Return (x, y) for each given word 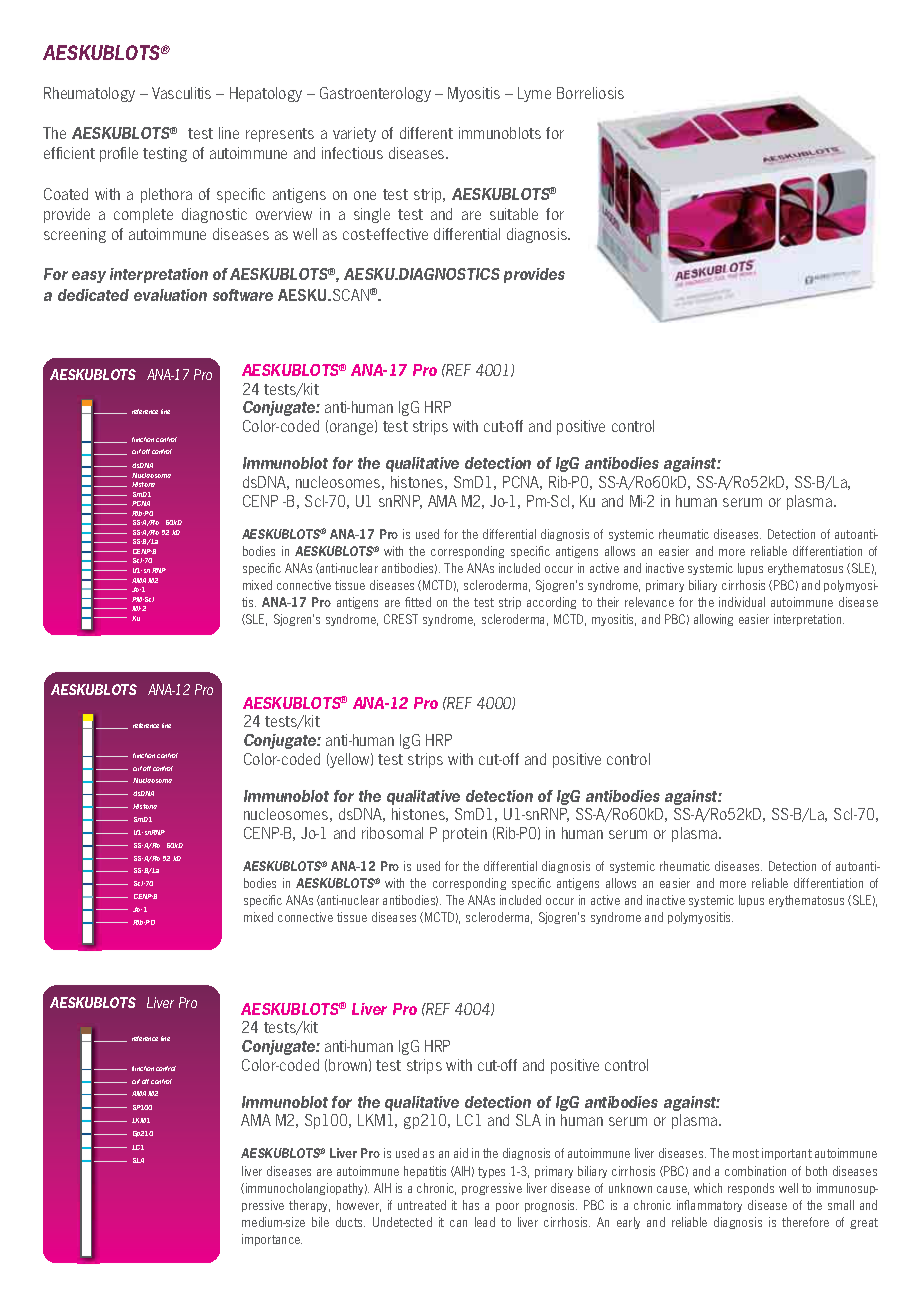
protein (465, 834)
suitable (514, 214)
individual (742, 602)
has (471, 1205)
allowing (713, 620)
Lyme (534, 94)
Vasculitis (181, 93)
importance (272, 1240)
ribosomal (392, 833)
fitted (418, 602)
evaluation (170, 295)
